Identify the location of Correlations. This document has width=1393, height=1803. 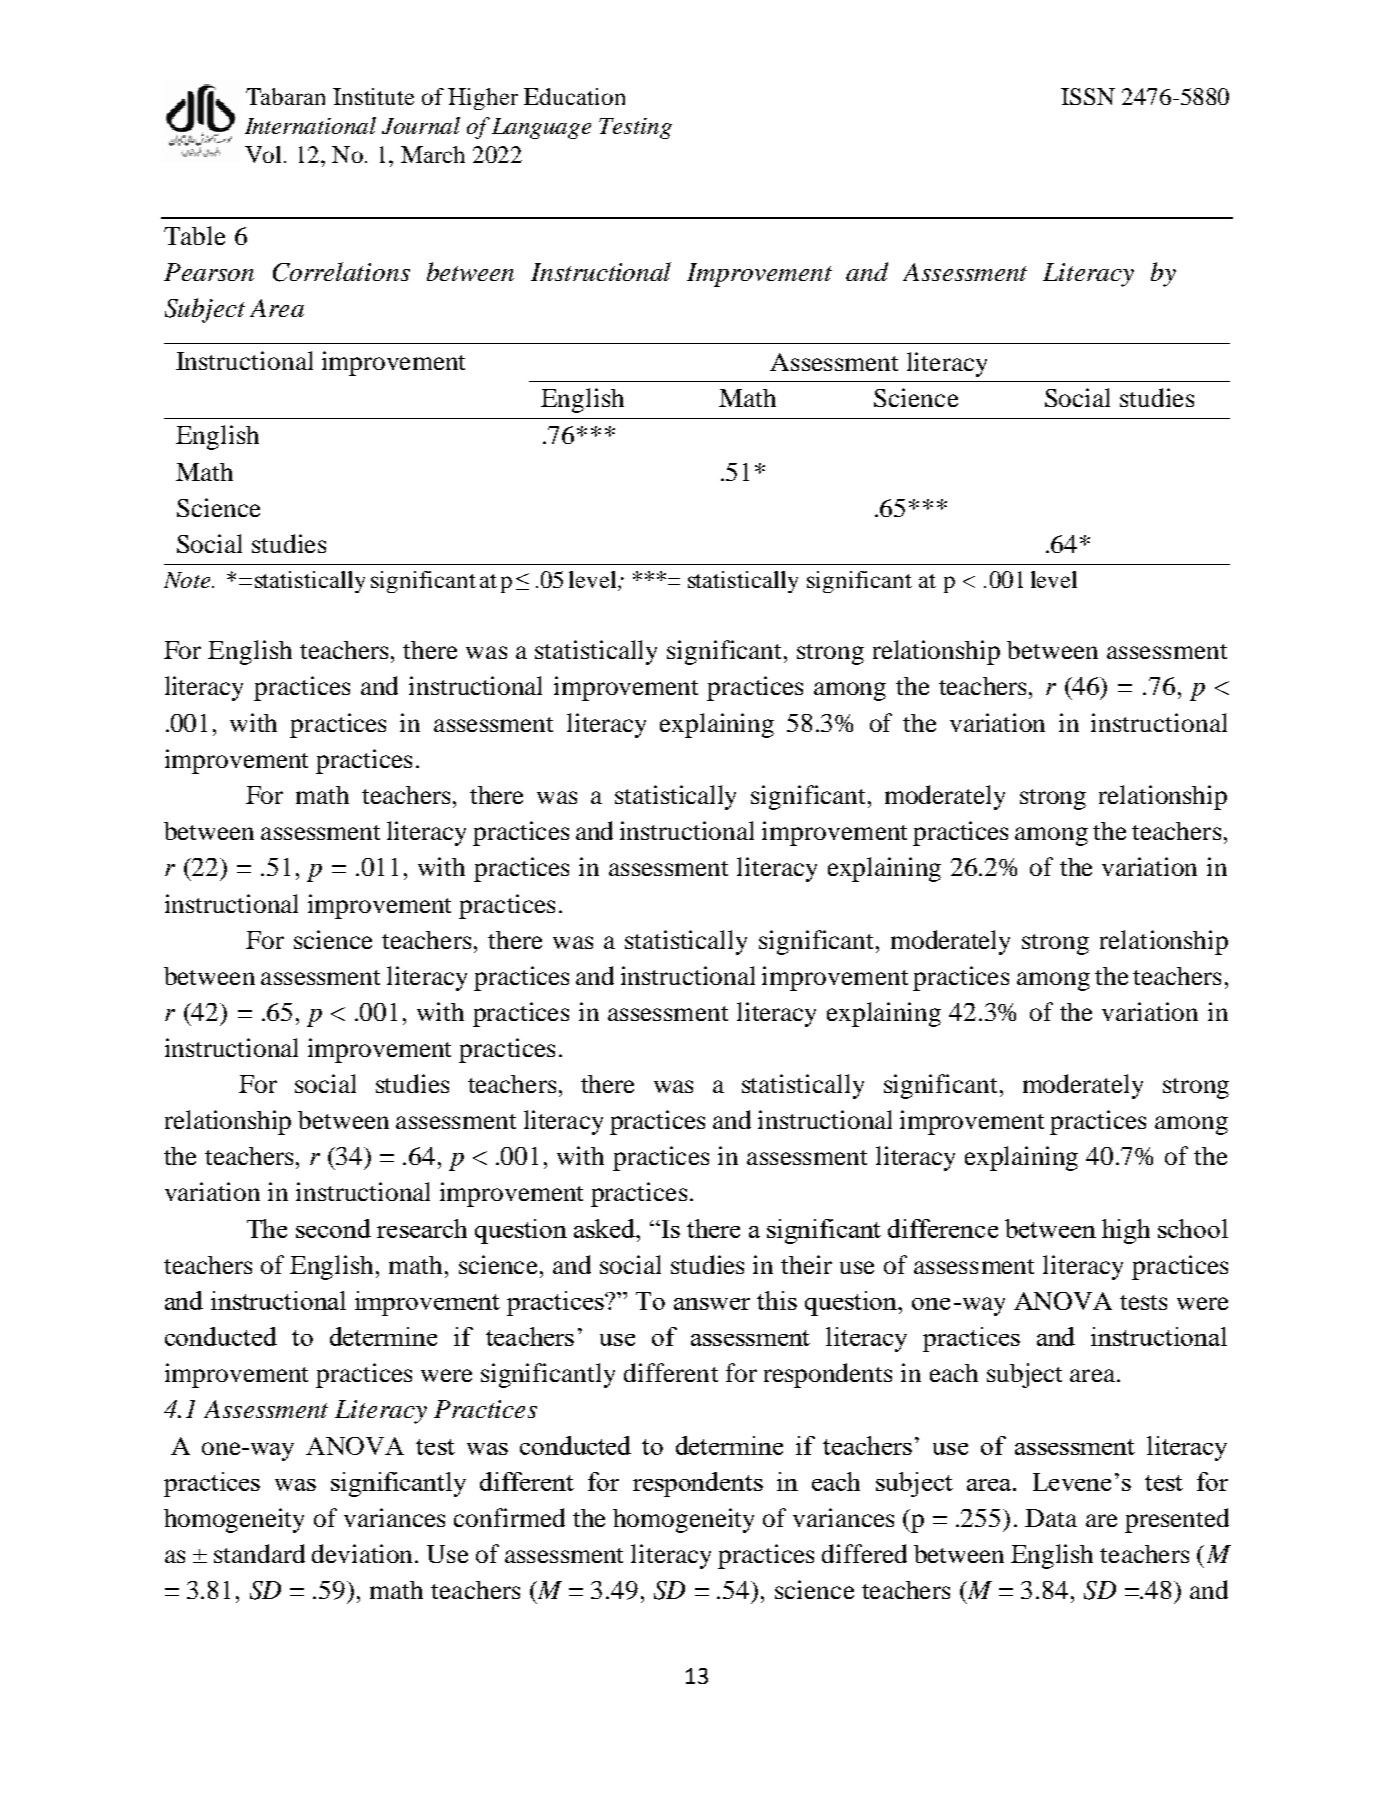
(341, 272).
